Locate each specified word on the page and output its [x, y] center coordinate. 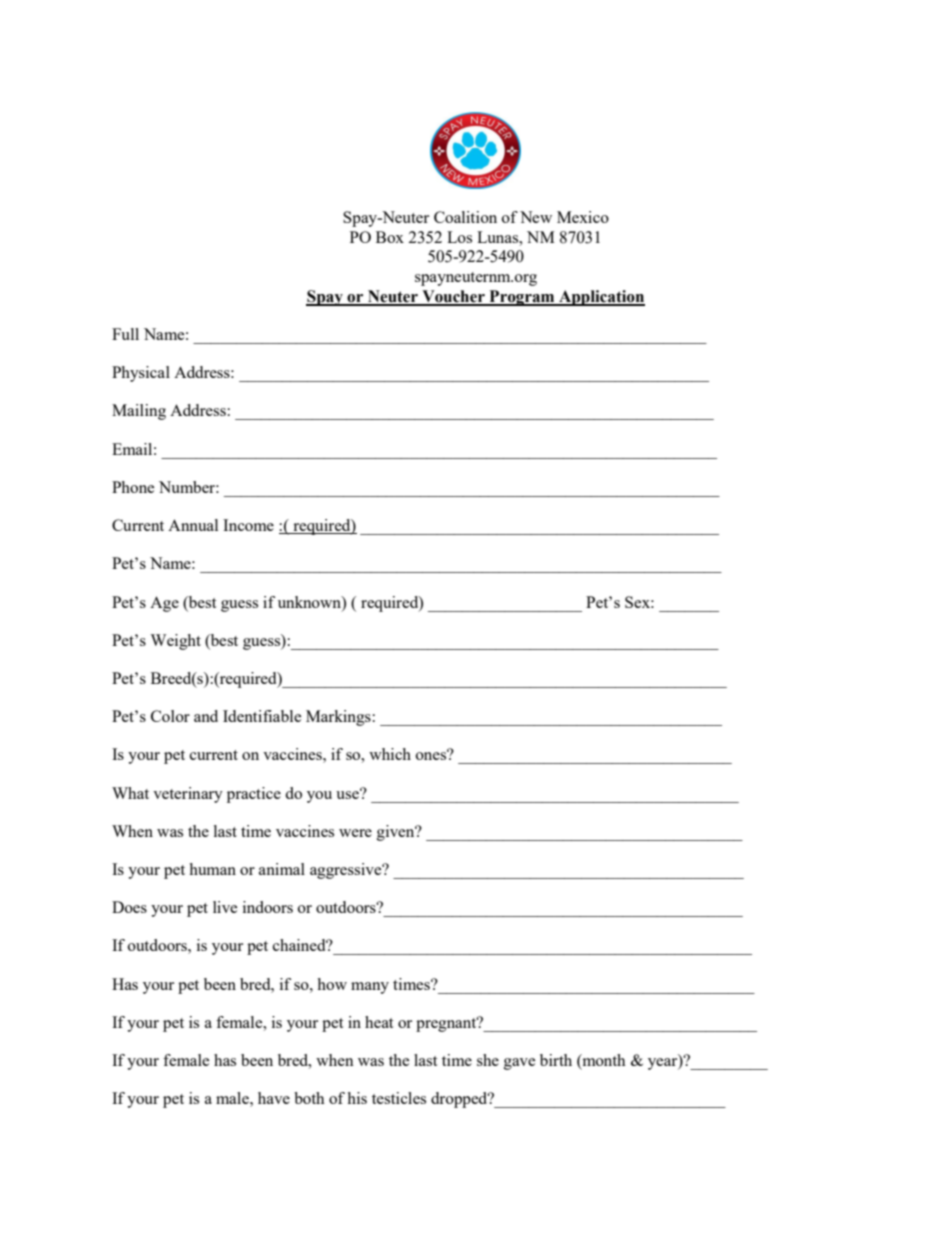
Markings [339, 718]
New [536, 217]
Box [390, 237]
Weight [175, 642]
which [390, 754]
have [274, 1098]
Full [125, 334]
